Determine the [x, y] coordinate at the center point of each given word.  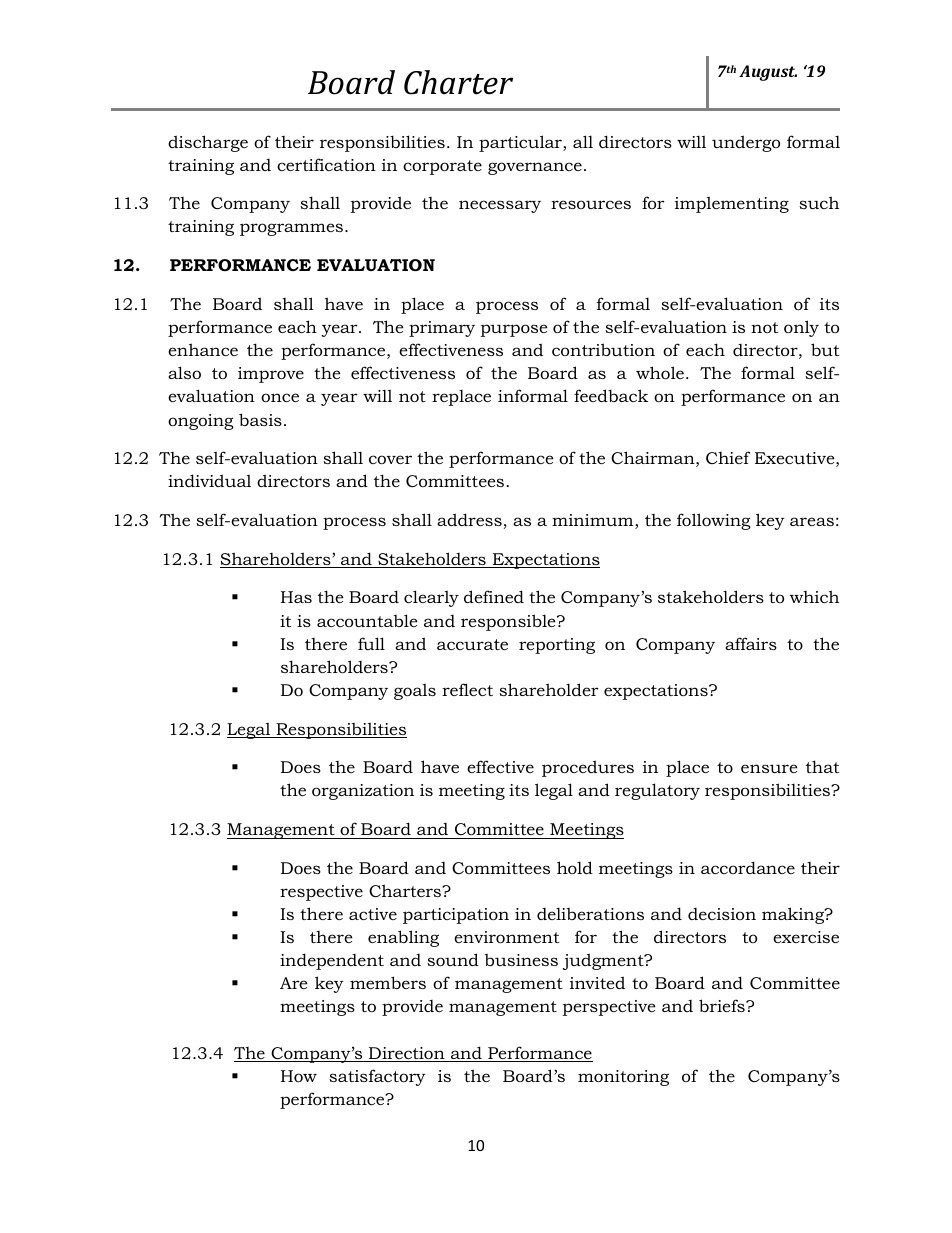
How [299, 1076]
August [768, 73]
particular [521, 143]
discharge [208, 143]
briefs [723, 1005]
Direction [407, 1054]
